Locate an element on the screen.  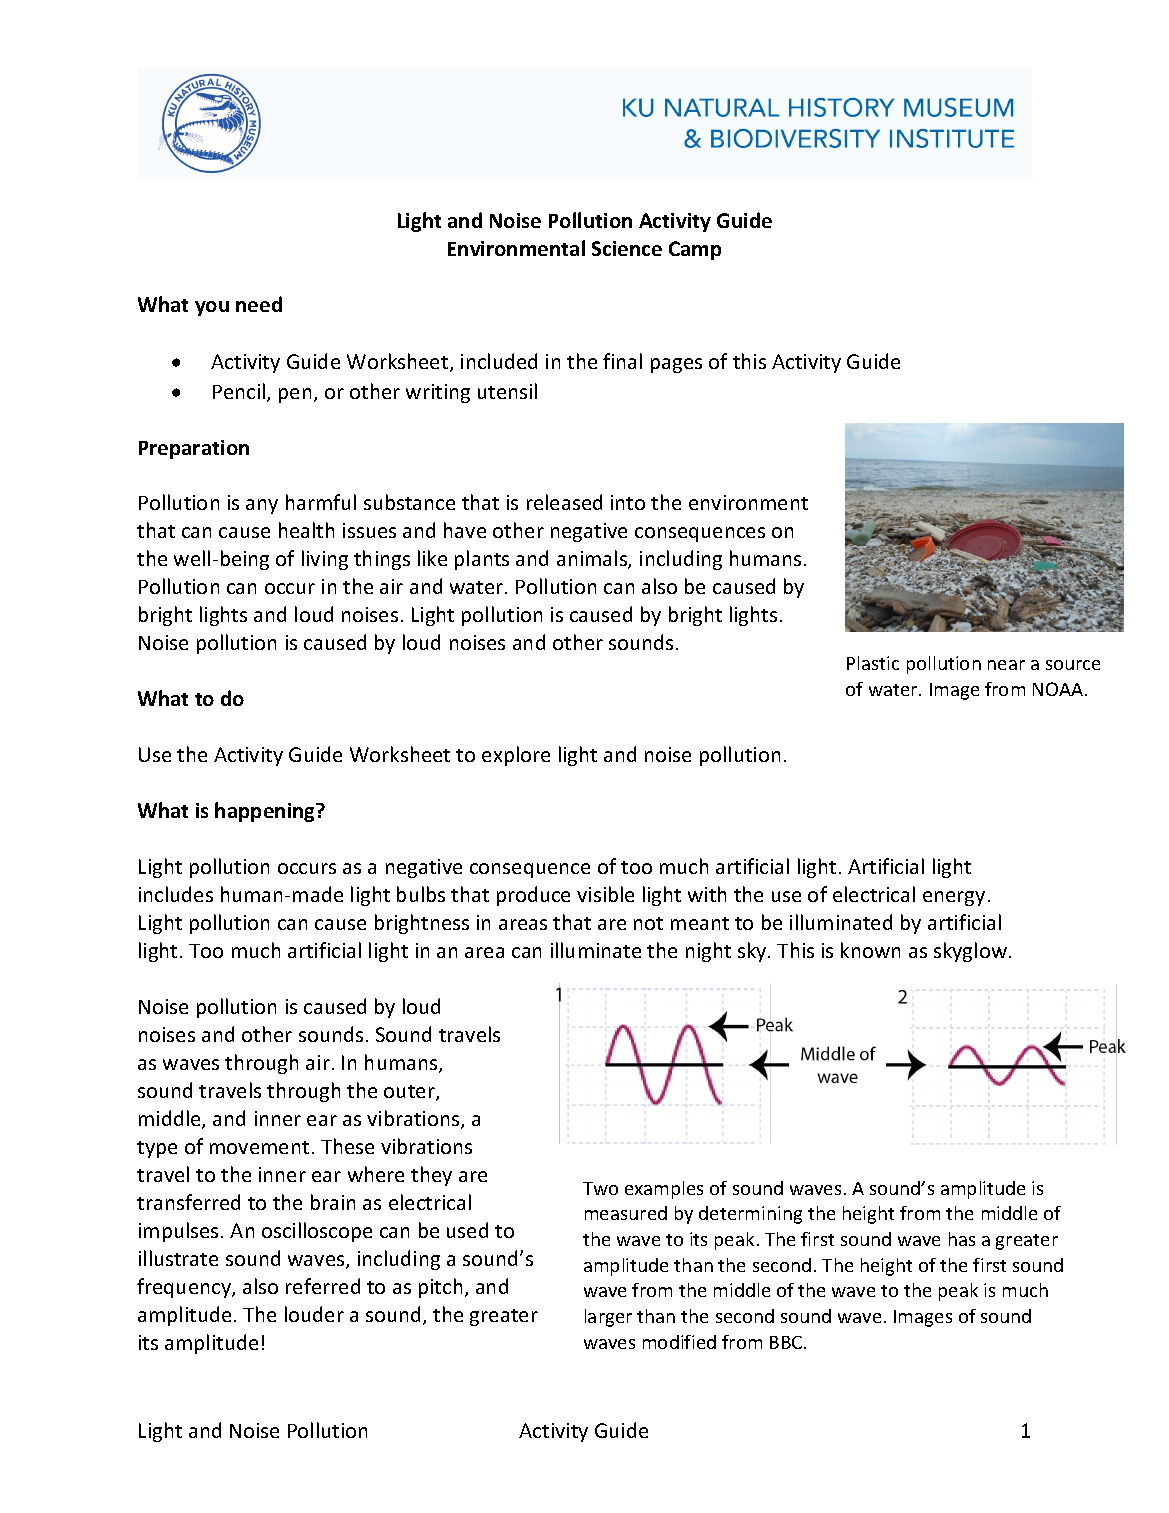
Camp is located at coordinates (695, 250).
